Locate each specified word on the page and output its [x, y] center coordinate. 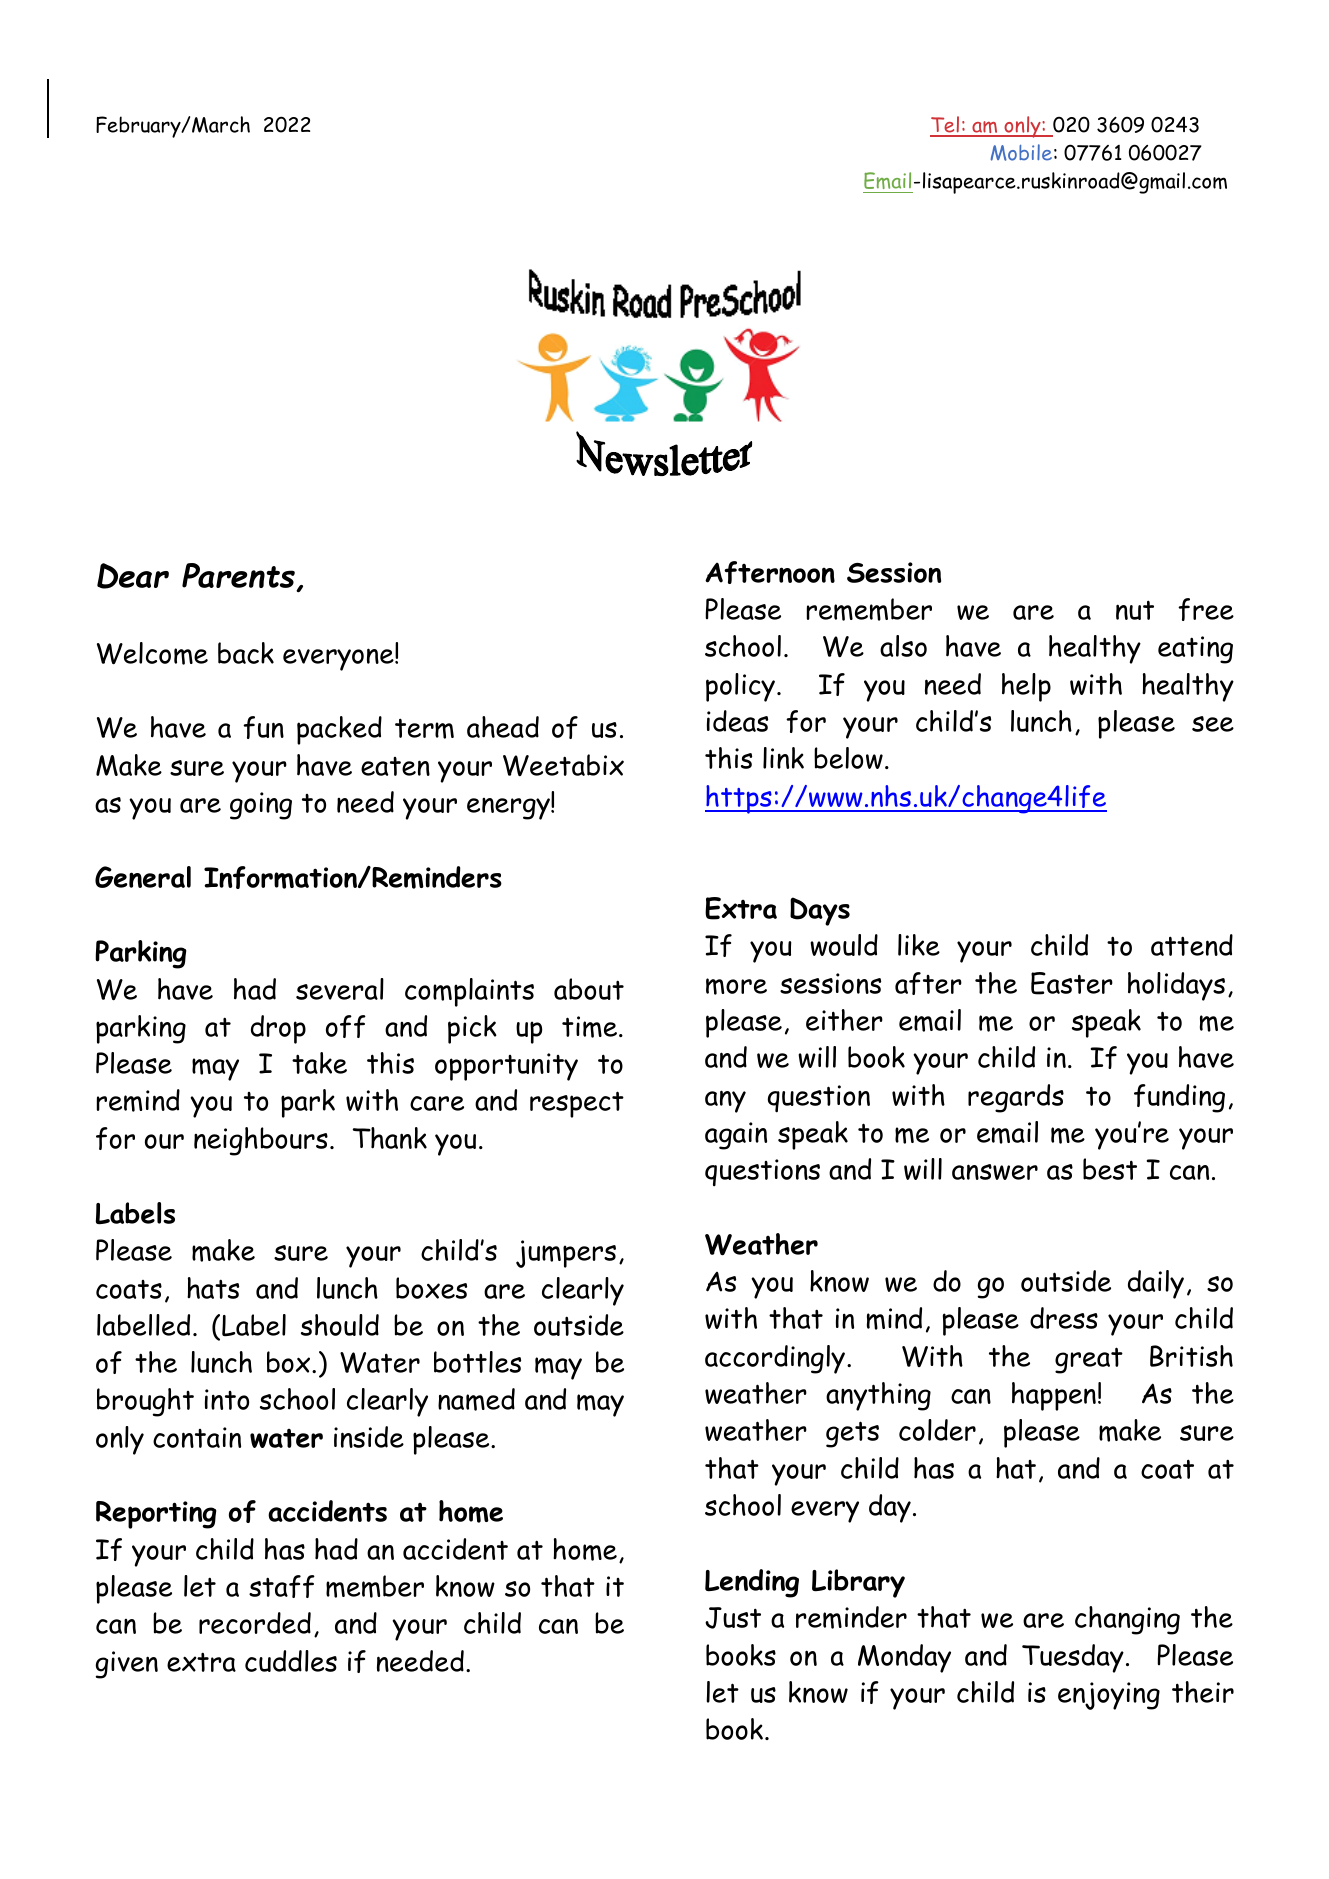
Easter [1072, 983]
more [736, 986]
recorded [255, 1623]
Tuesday [1073, 1658]
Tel [946, 126]
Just [733, 1618]
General [143, 877]
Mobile [1021, 152]
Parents [239, 577]
